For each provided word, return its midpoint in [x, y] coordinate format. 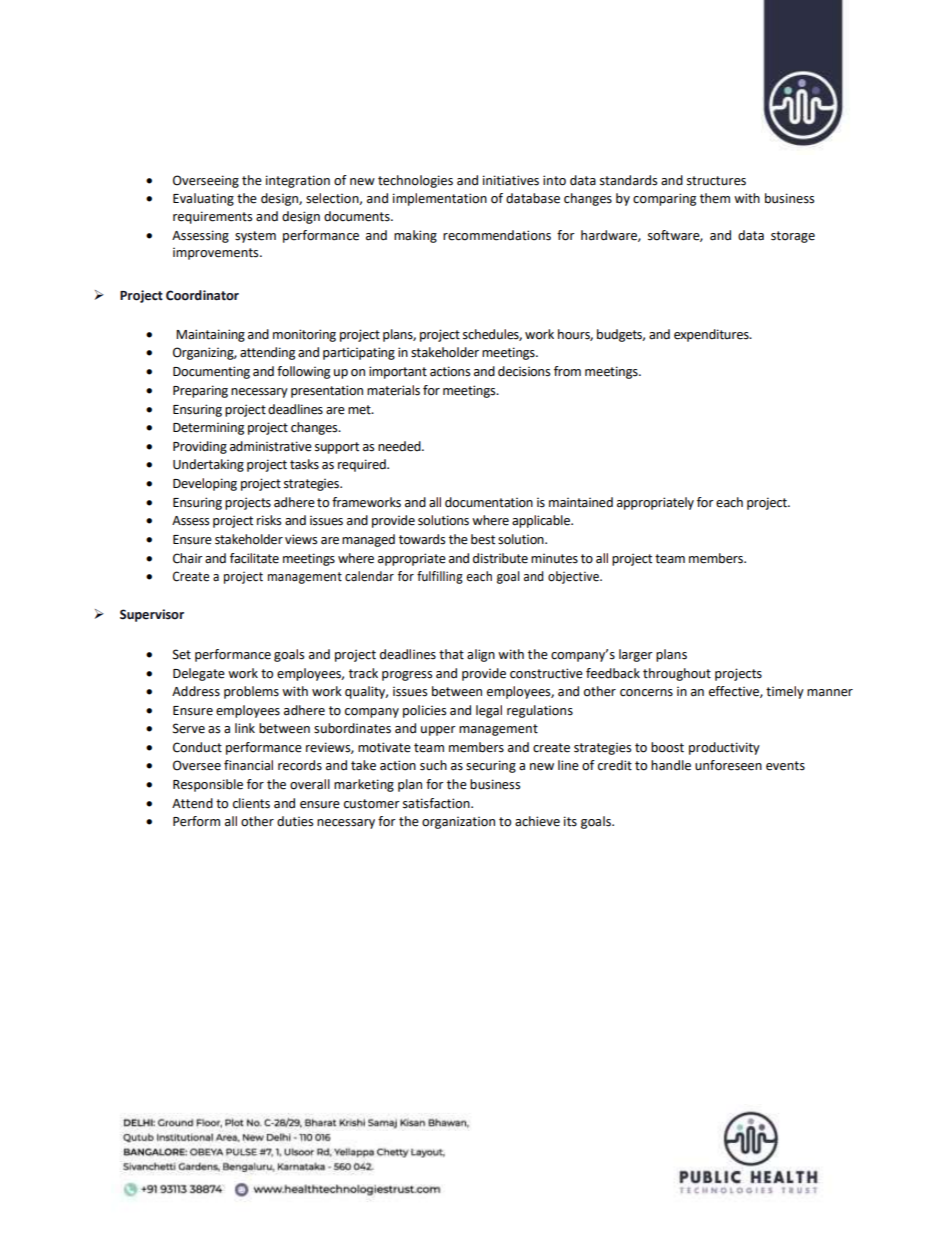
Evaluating [203, 199]
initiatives [511, 180]
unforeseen [728, 765]
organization [458, 823]
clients [251, 803]
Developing [205, 484]
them [715, 198]
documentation [489, 502]
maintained [581, 502]
